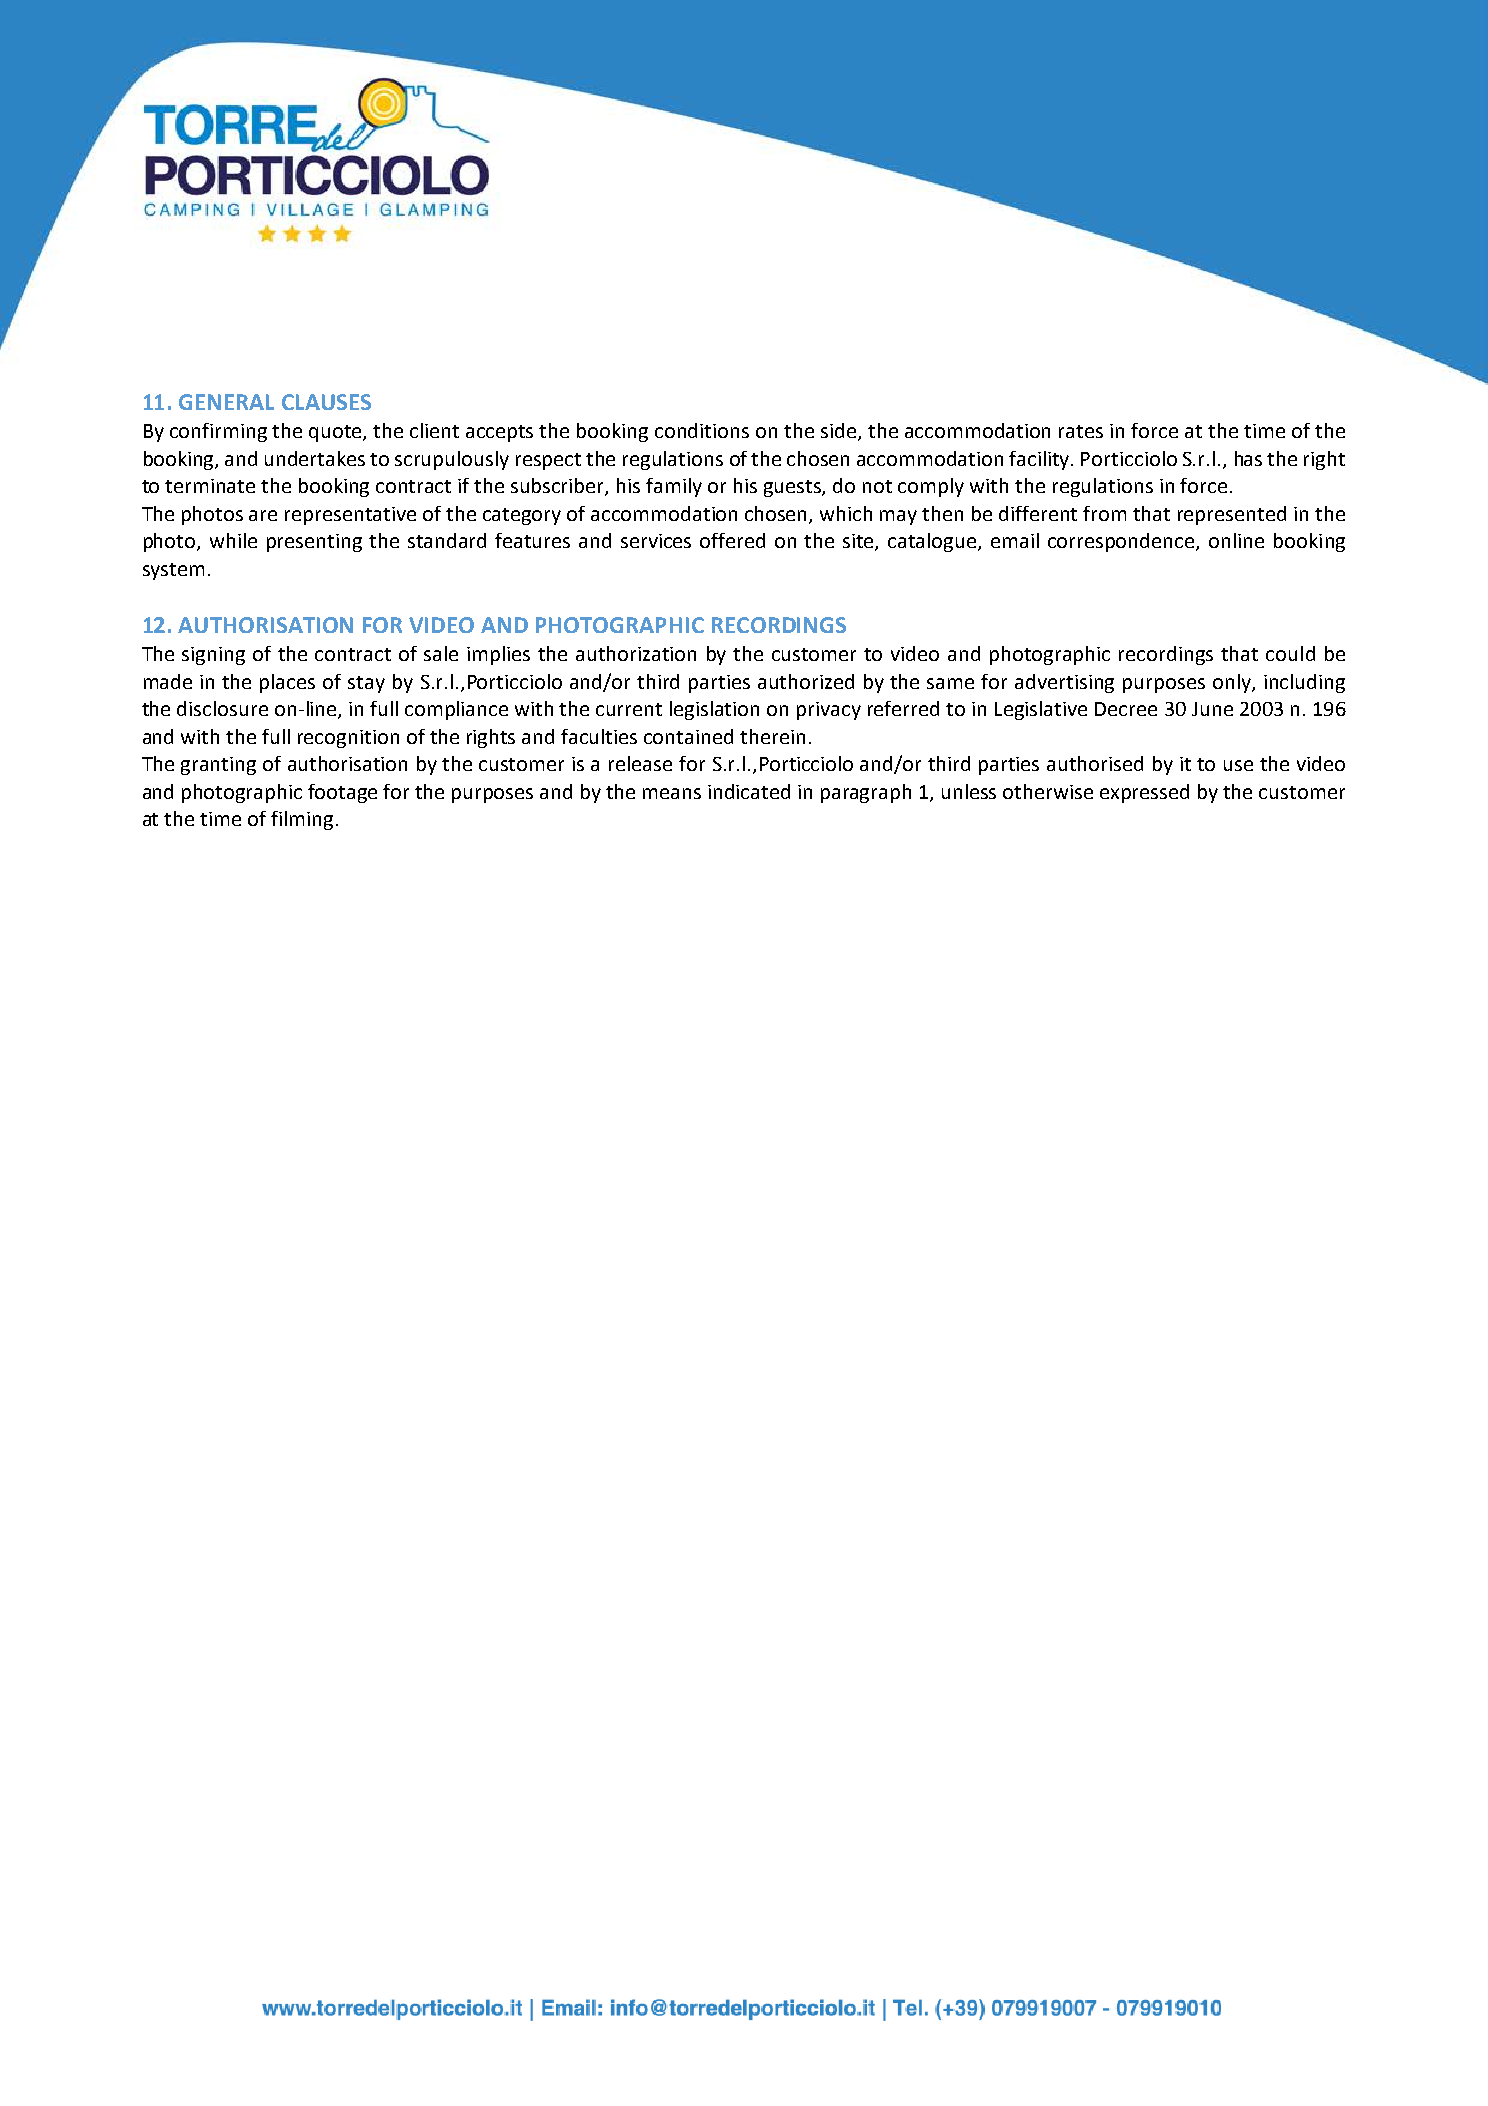 This image has height=2106, width=1488. What do you see at coordinates (636, 653) in the image?
I see `authorization` at bounding box center [636, 653].
